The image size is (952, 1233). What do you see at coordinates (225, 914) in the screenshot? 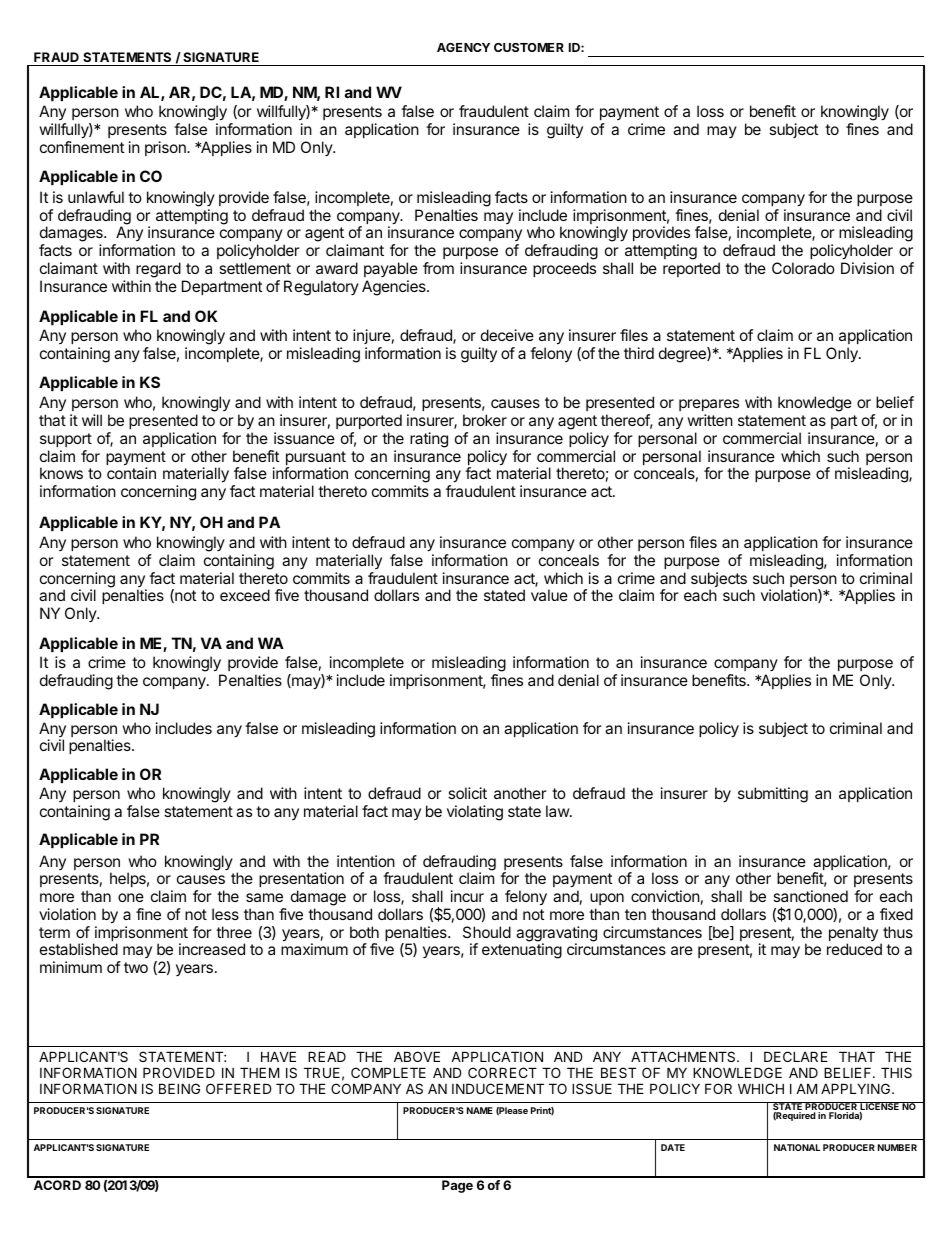
I see `less` at bounding box center [225, 914].
